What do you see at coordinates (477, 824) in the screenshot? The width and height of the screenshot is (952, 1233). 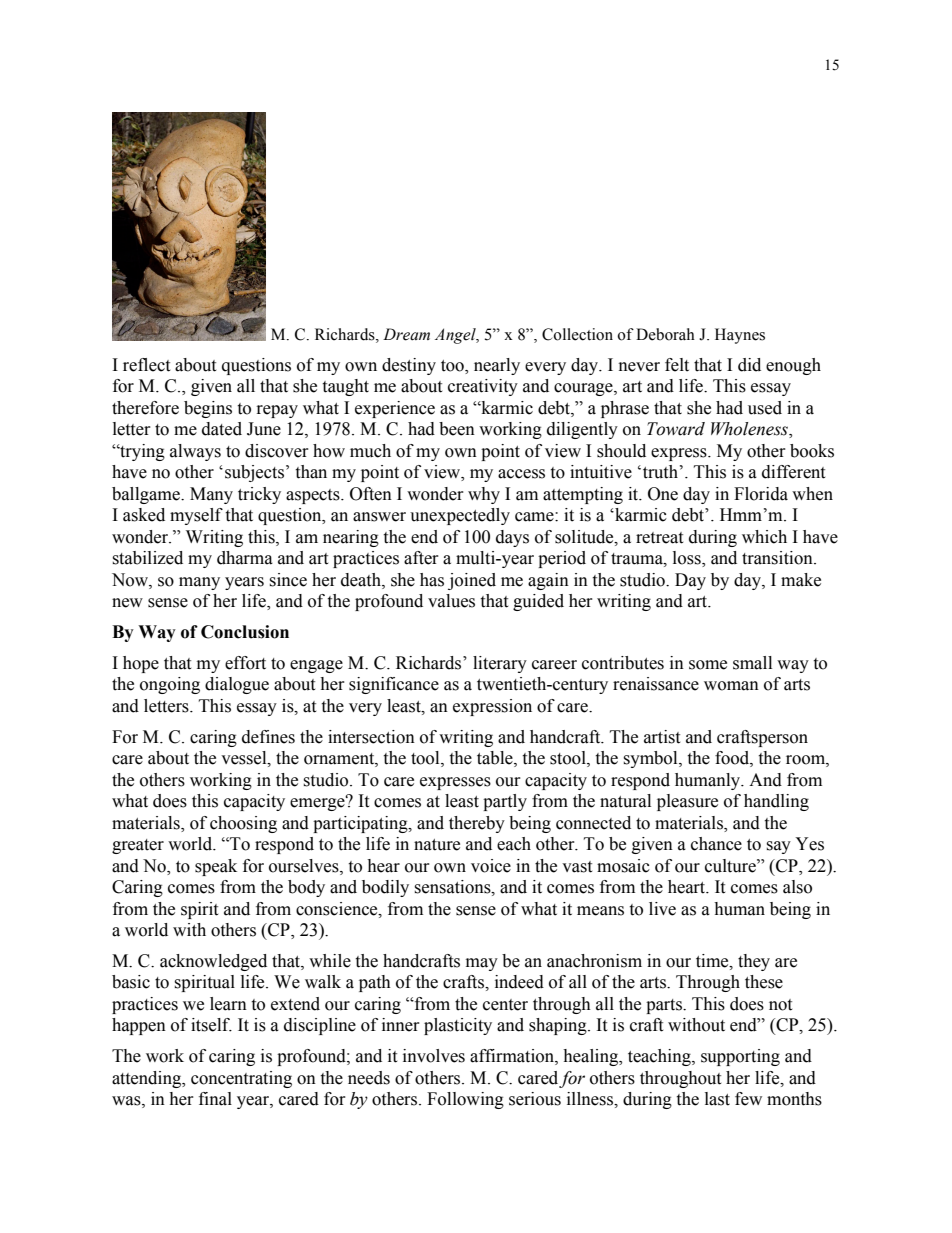 I see `thereby` at bounding box center [477, 824].
